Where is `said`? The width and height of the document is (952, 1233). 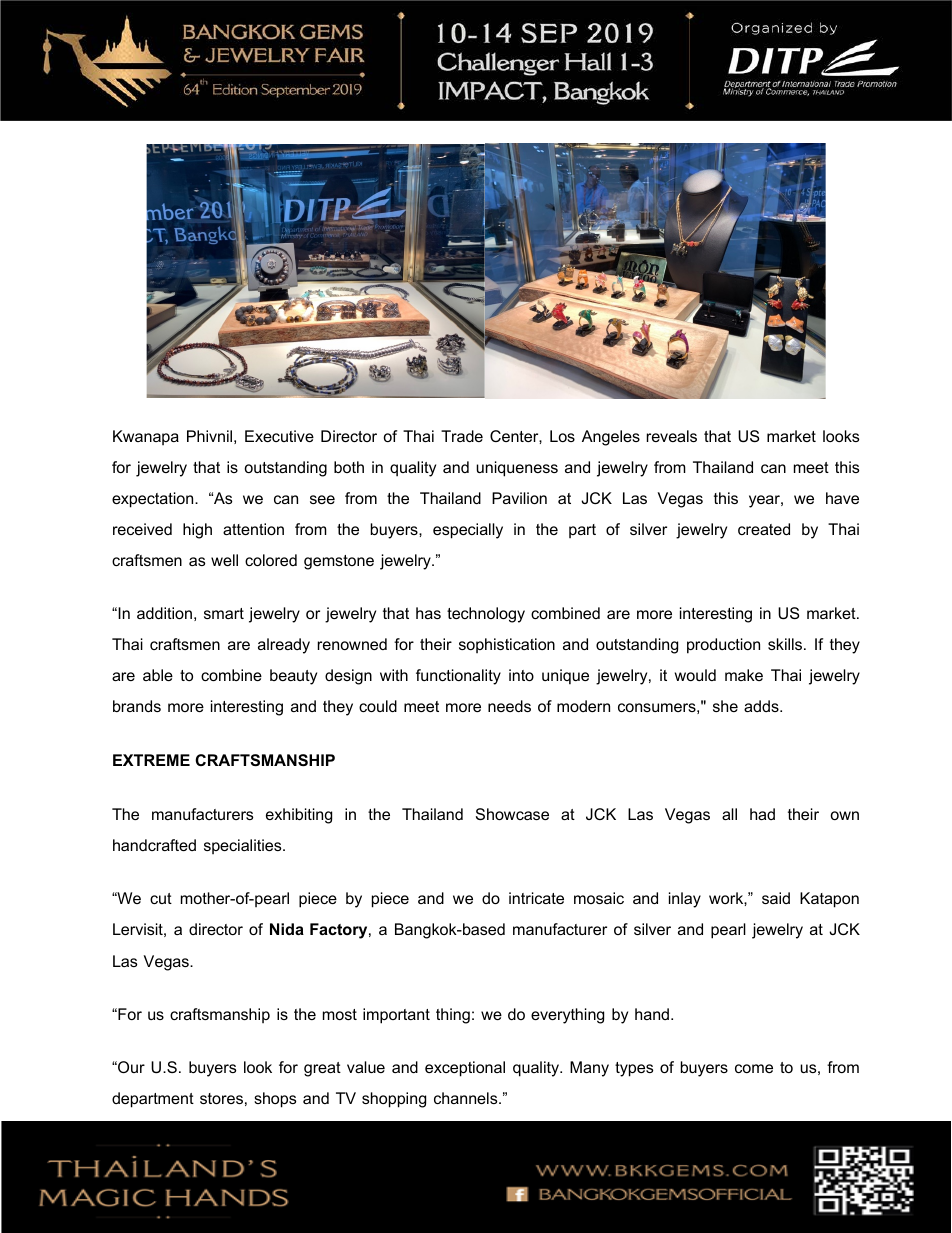 said is located at coordinates (776, 898).
